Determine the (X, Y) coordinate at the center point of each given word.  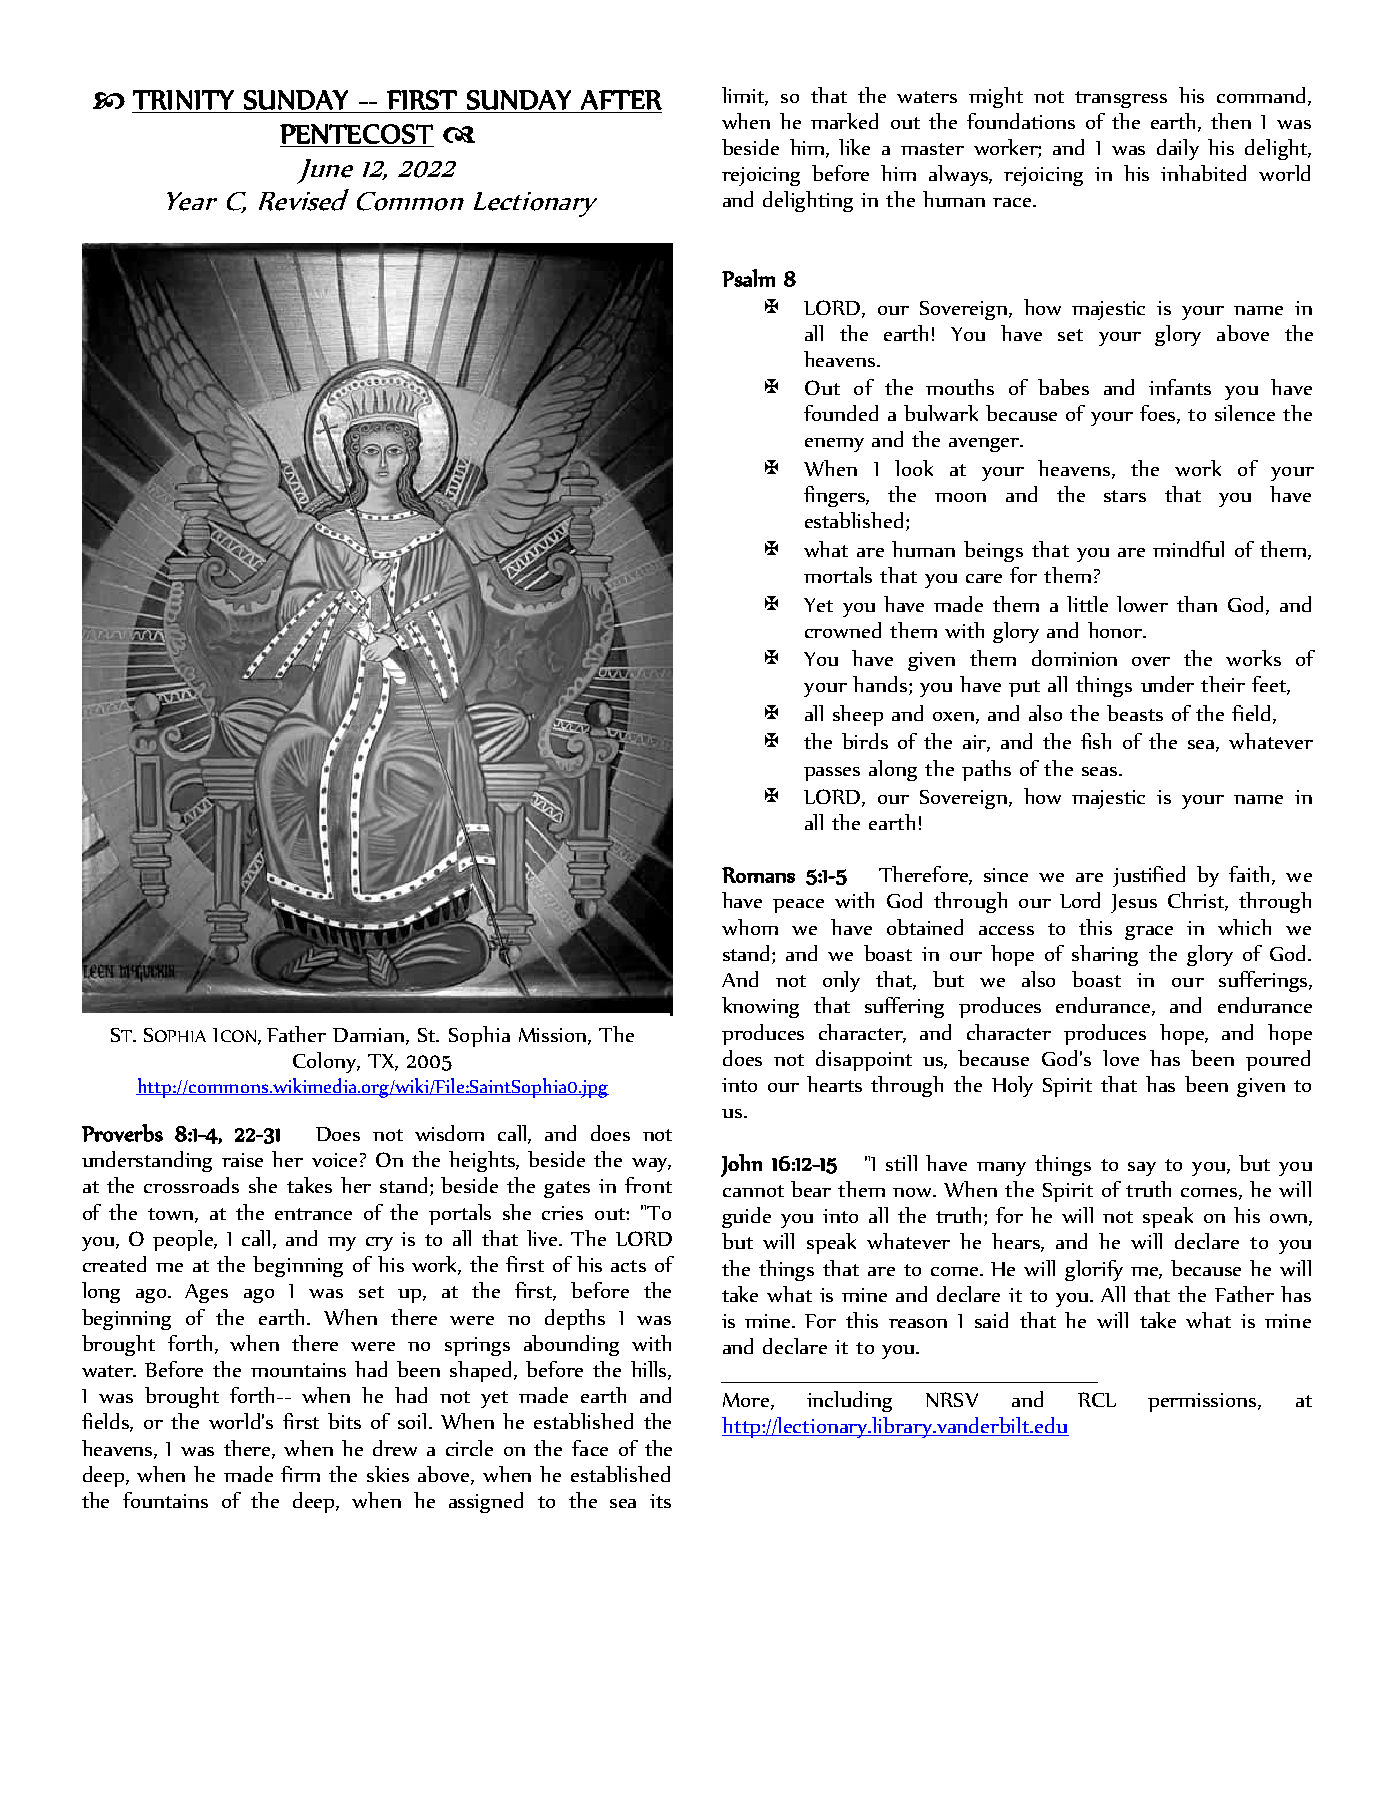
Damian (368, 1035)
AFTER (621, 100)
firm (300, 1474)
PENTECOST (356, 134)
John (741, 1165)
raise (242, 1160)
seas (1101, 771)
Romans (758, 875)
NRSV (952, 1399)
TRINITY (183, 100)
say (1142, 1169)
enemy (834, 445)
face (590, 1448)
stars (1125, 496)
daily (1178, 149)
